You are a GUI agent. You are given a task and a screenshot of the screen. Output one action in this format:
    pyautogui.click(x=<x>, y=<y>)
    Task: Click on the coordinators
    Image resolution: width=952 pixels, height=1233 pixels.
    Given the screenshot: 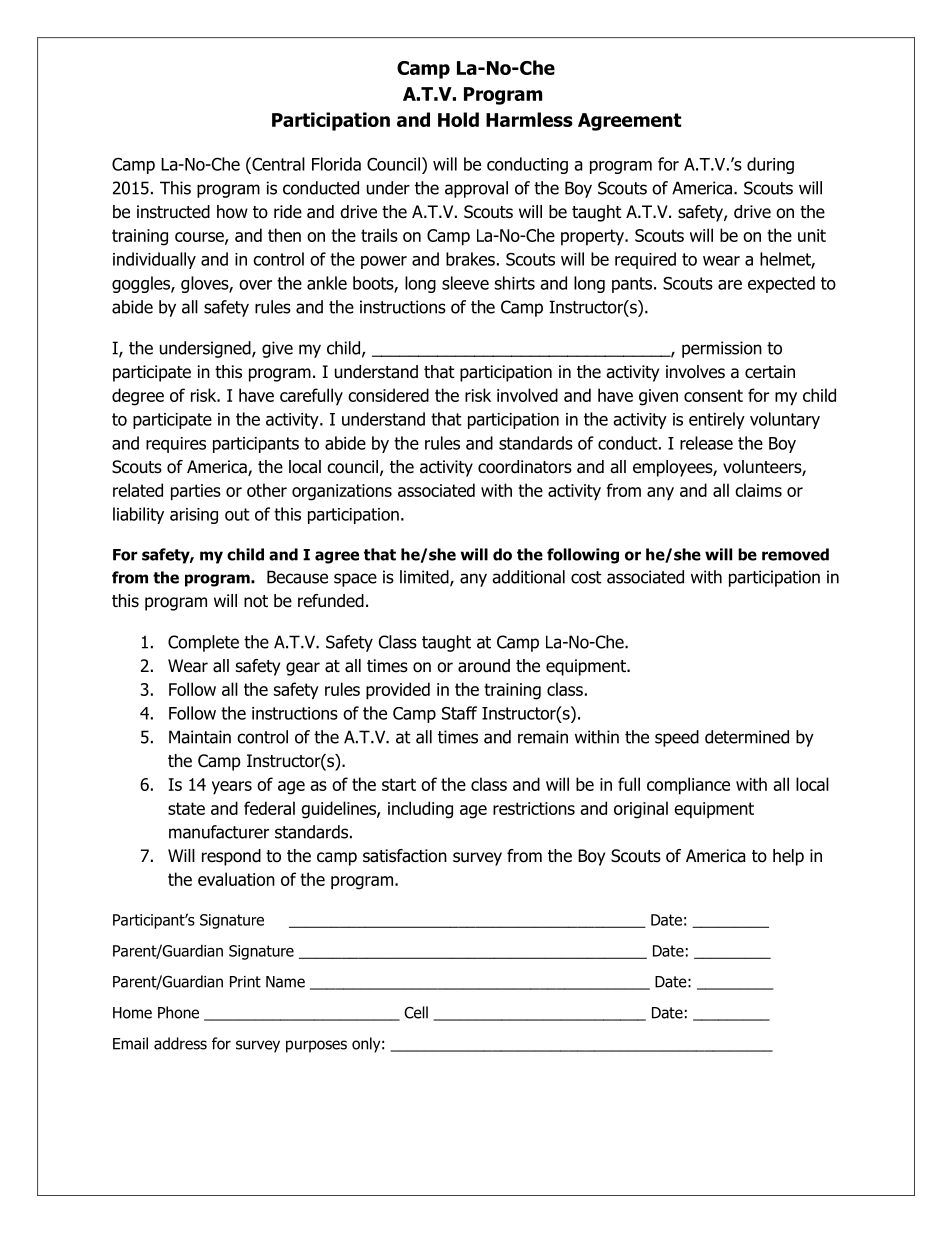 What is the action you would take?
    pyautogui.click(x=525, y=467)
